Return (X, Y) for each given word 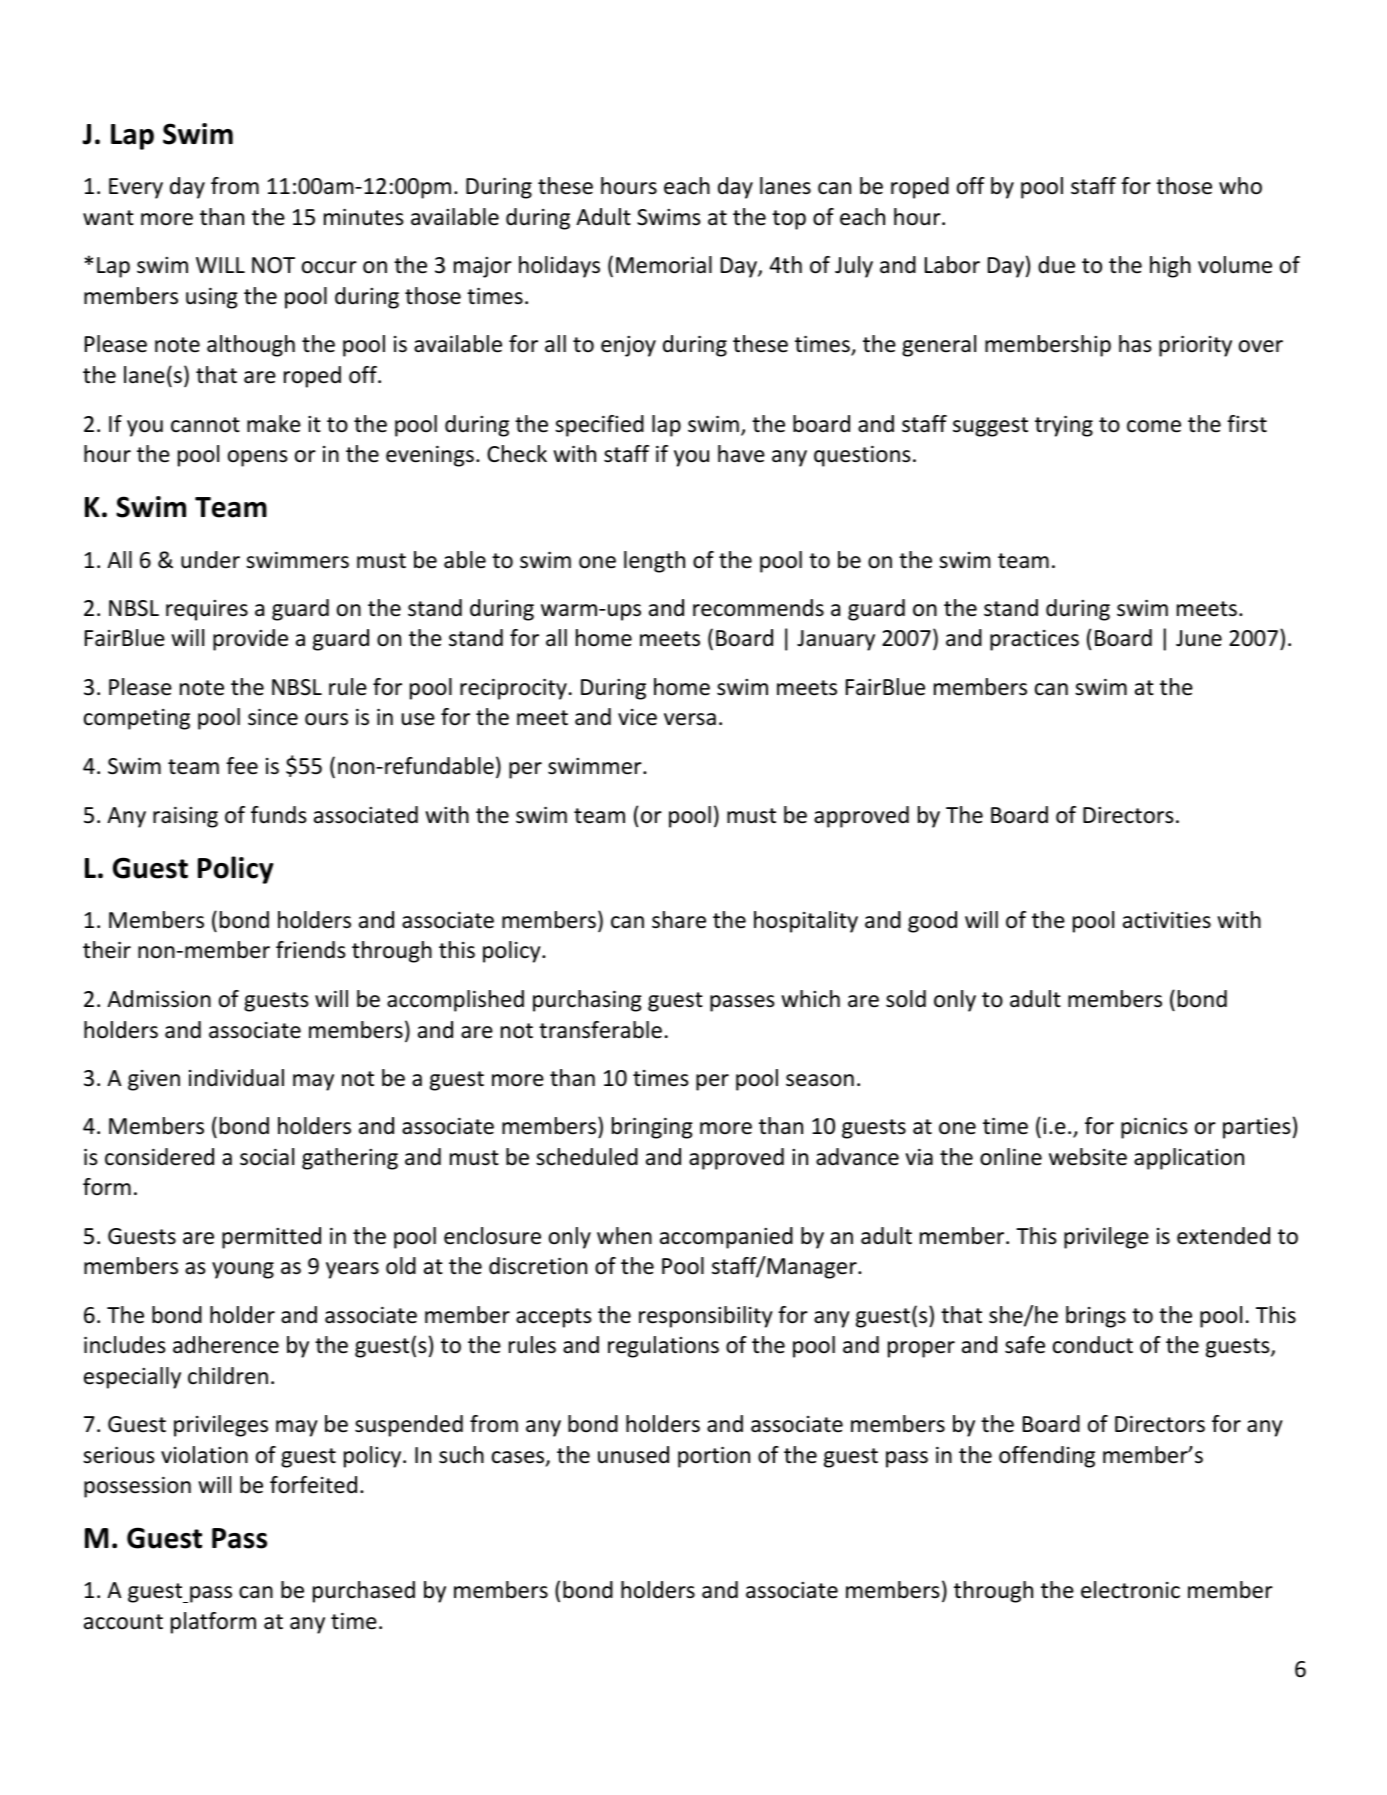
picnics (1154, 1128)
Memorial (664, 265)
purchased (364, 1592)
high (1170, 267)
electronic (1130, 1590)
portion (714, 1457)
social (267, 1157)
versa (690, 719)
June (1199, 638)
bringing (652, 1128)
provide (250, 640)
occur (329, 267)
